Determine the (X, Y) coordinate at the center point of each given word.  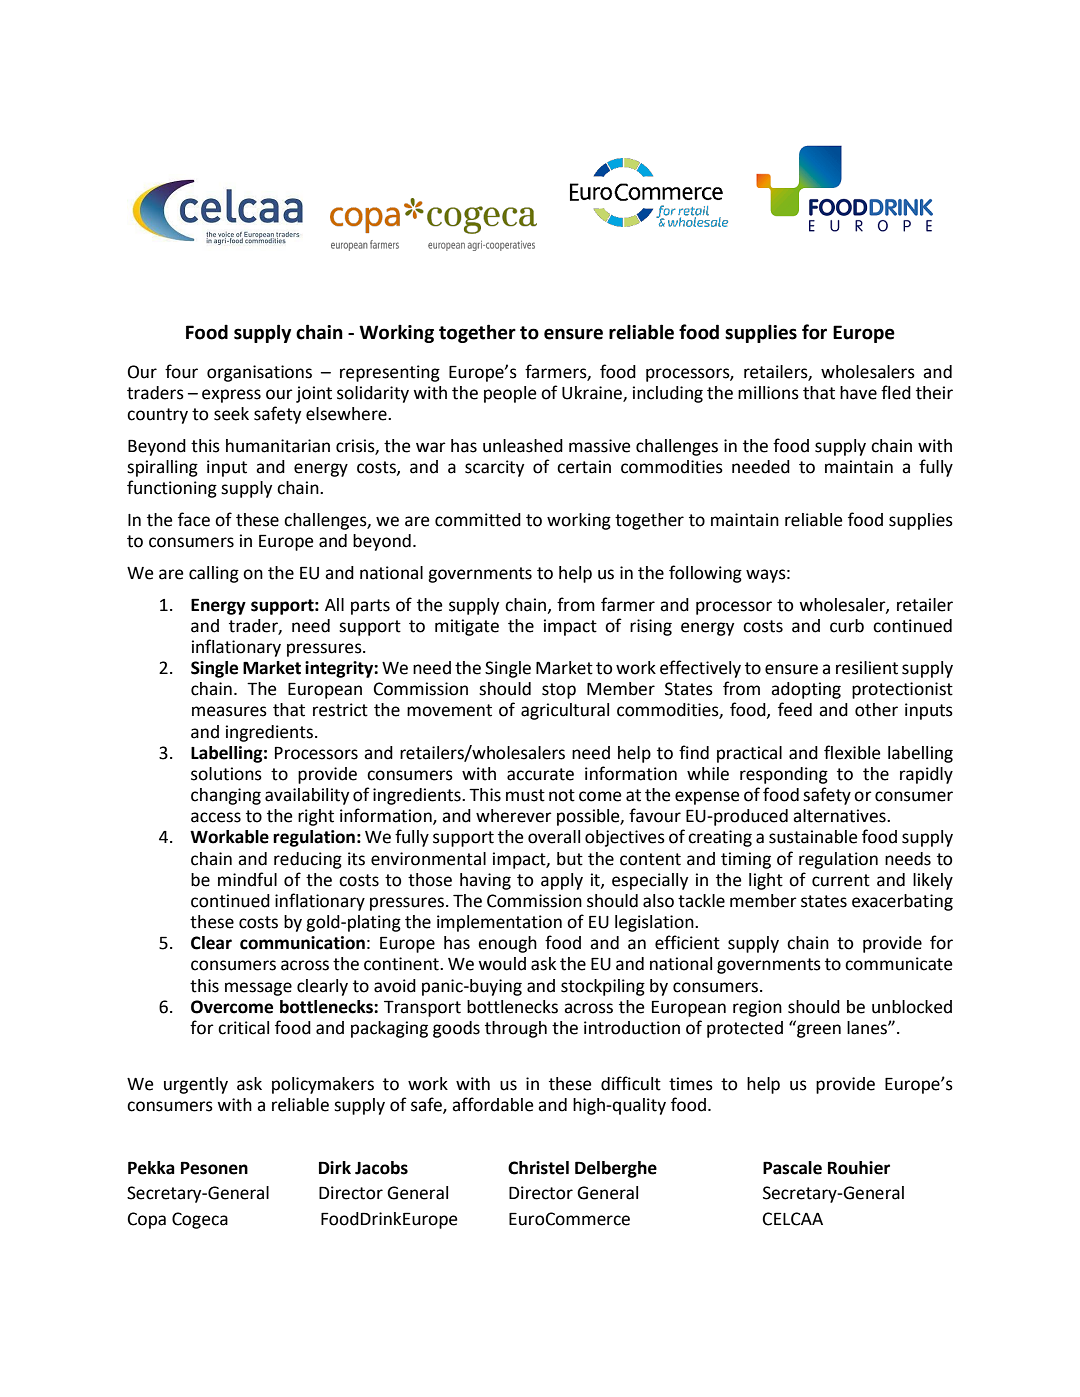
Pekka (151, 1168)
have (858, 393)
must (525, 795)
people (510, 394)
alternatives (840, 816)
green (818, 1030)
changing (226, 796)
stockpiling (603, 987)
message (258, 989)
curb (847, 626)
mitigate (467, 627)
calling (214, 574)
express (231, 396)
